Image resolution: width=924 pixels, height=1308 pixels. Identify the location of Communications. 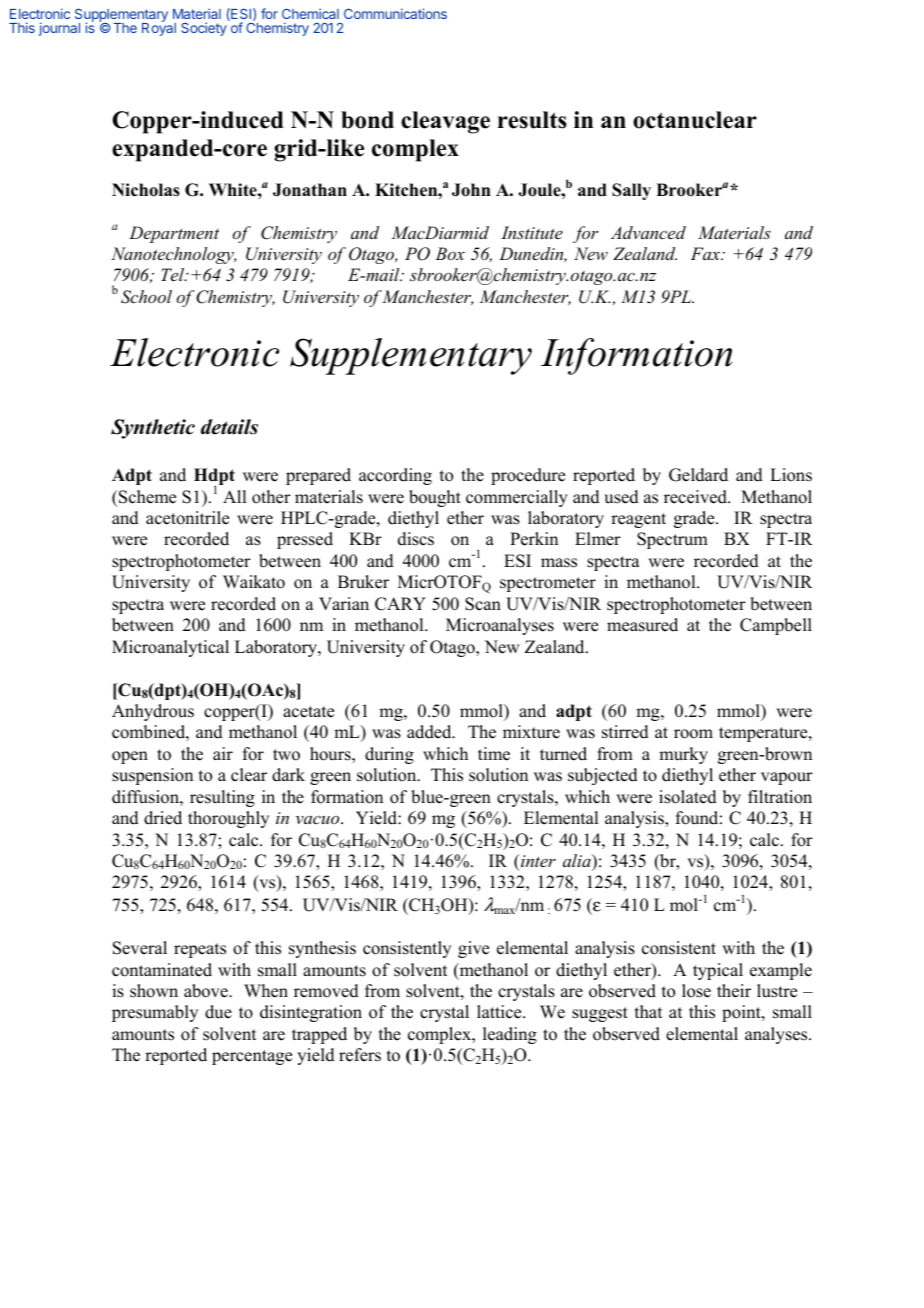
(395, 13).
